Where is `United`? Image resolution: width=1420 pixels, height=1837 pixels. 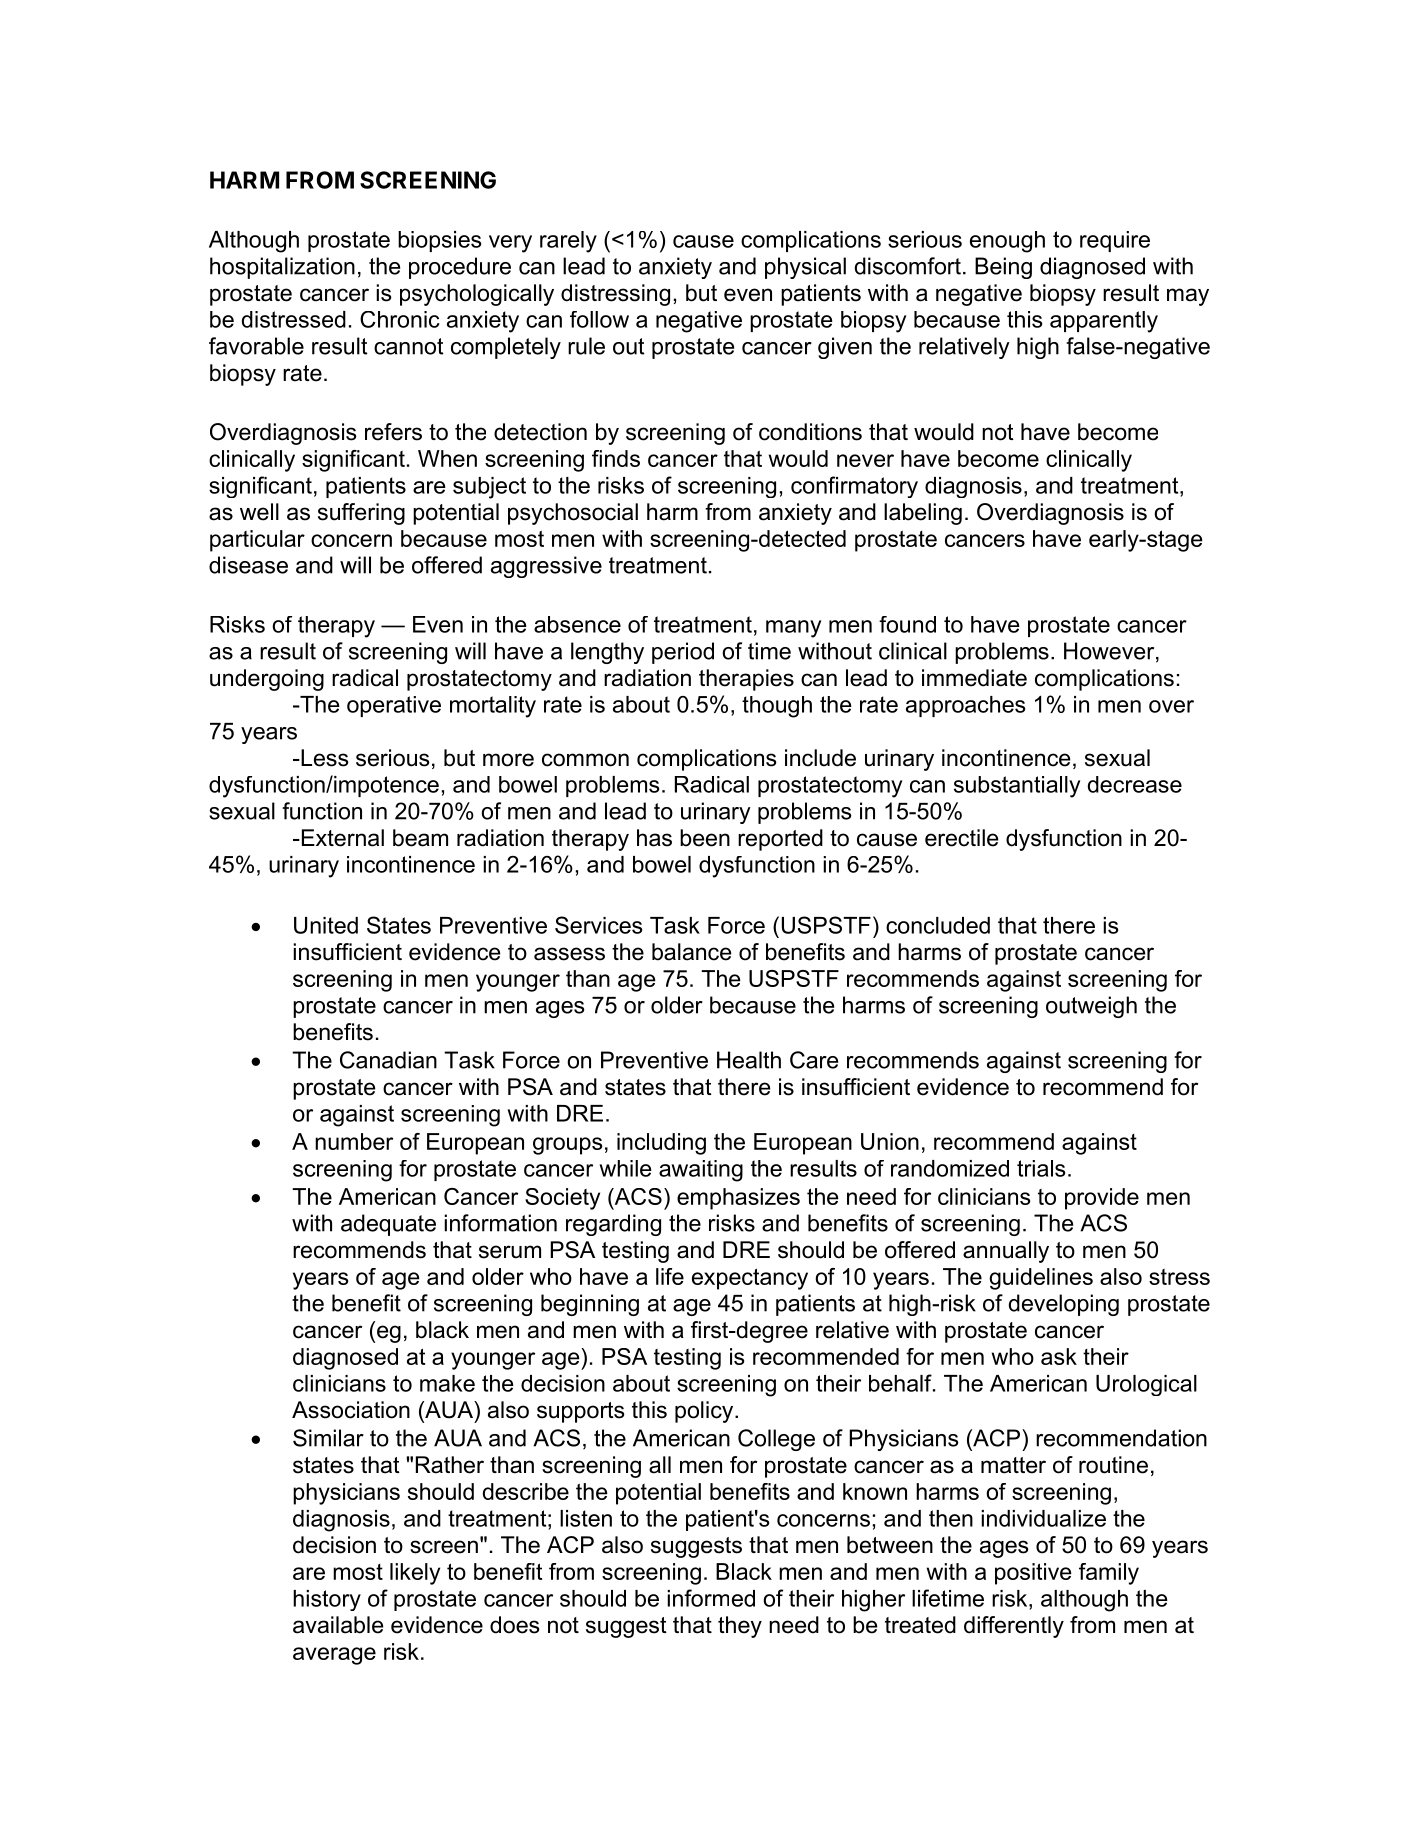 United is located at coordinates (326, 925).
